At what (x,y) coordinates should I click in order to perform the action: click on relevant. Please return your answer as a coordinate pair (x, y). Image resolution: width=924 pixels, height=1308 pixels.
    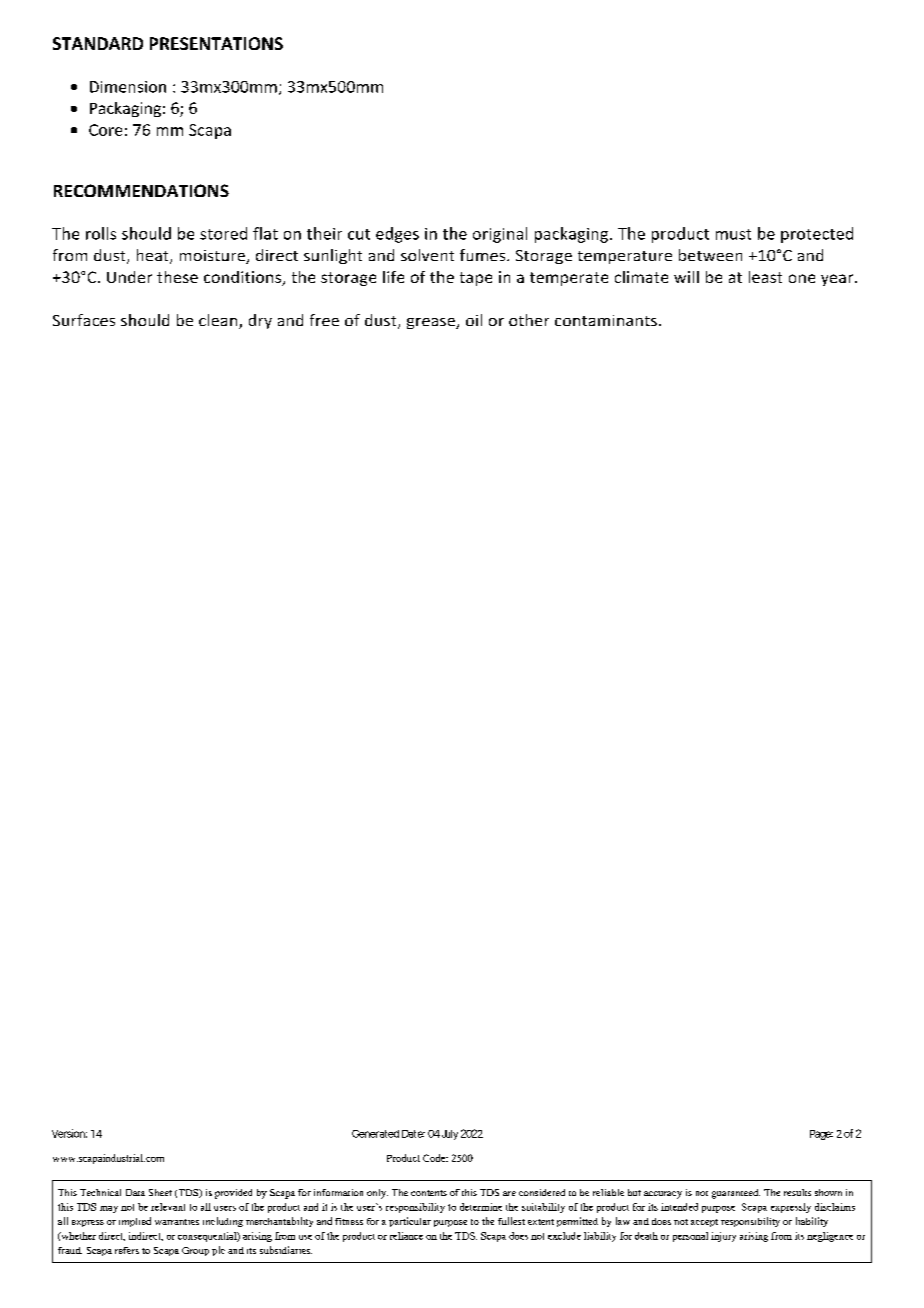
    Looking at the image, I should click on (168, 1207).
